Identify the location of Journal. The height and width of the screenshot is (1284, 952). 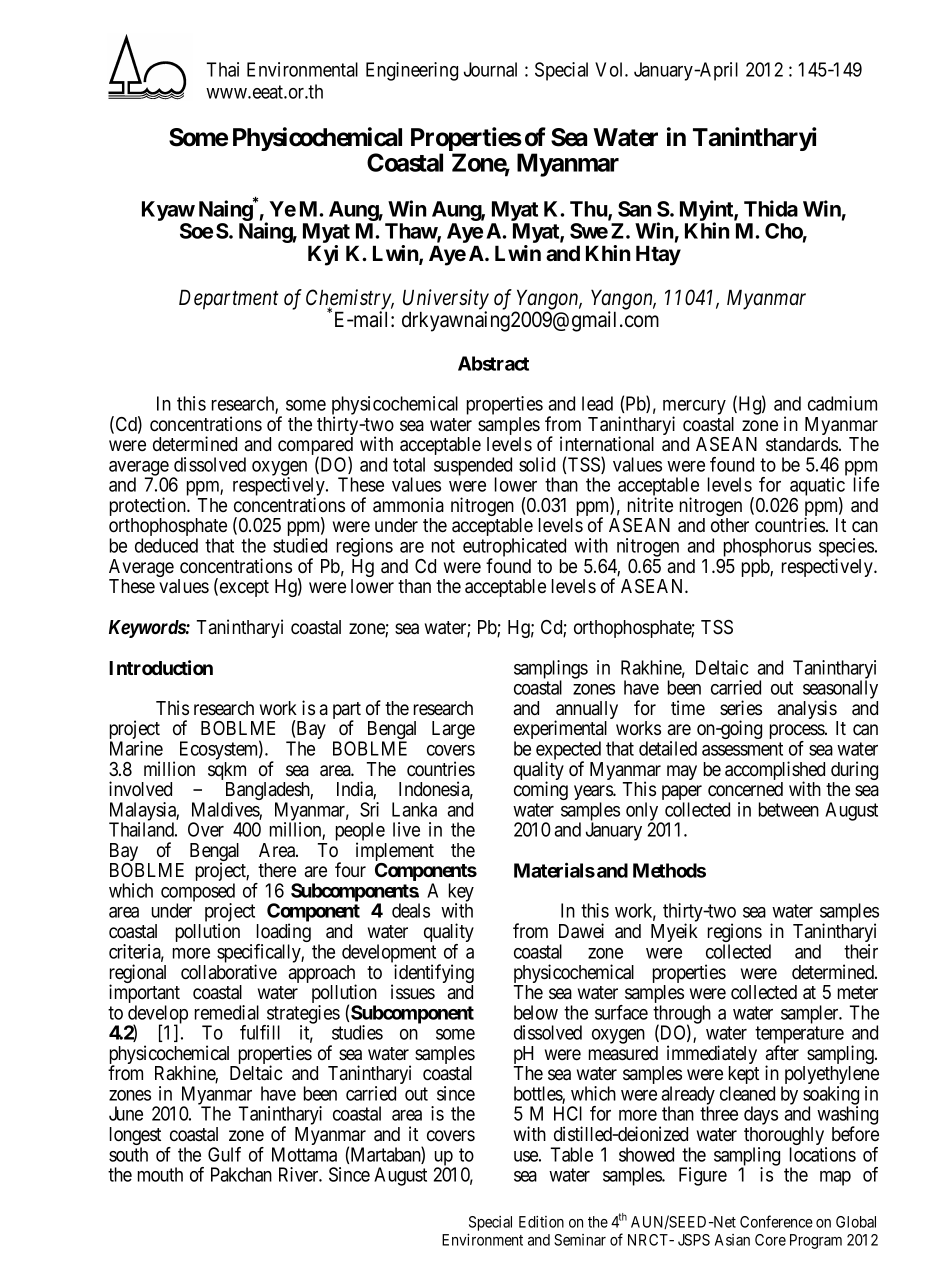
(490, 69).
